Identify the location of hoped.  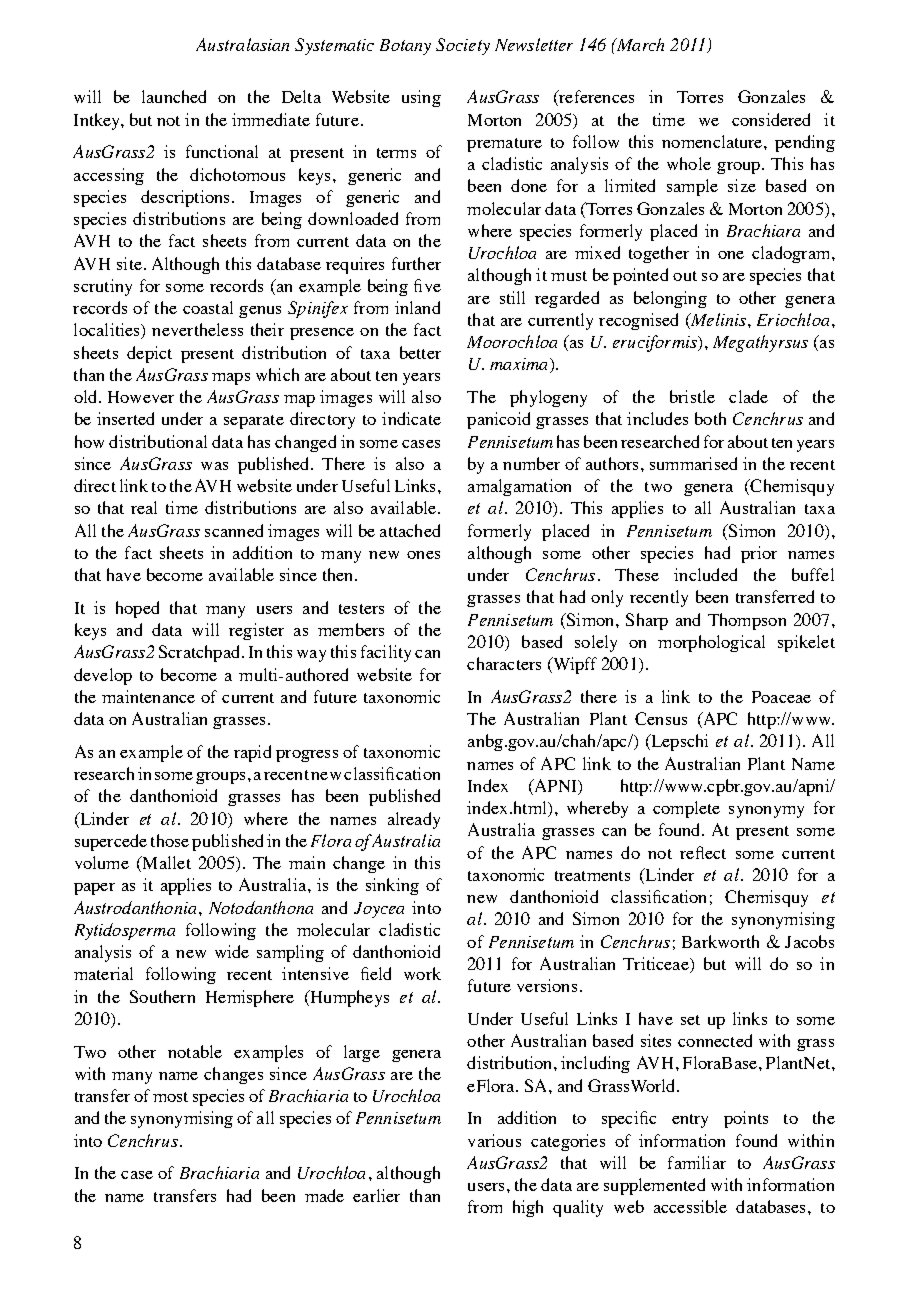
(137, 609).
